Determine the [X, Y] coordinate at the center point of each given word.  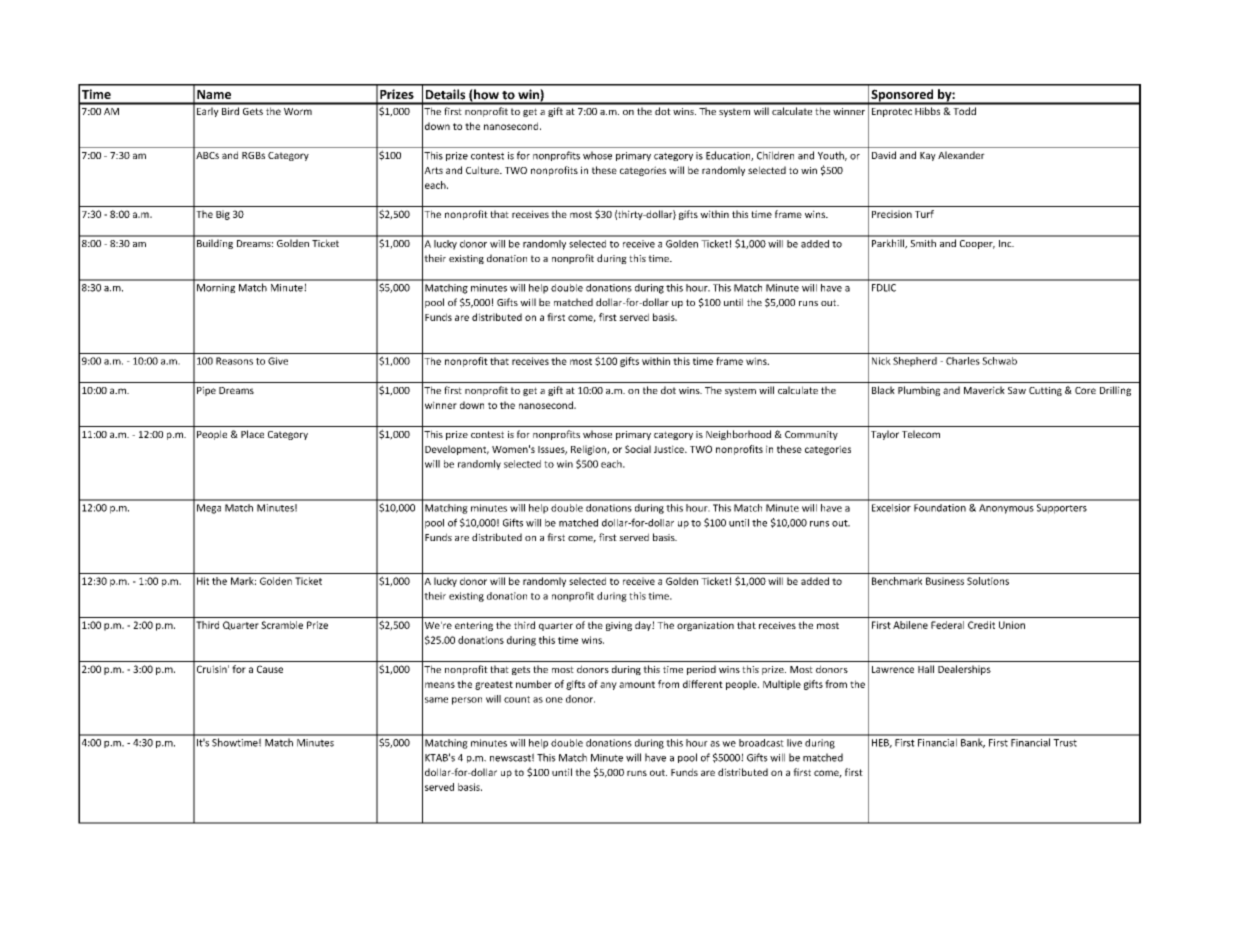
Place [252, 434]
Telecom [921, 434]
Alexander [961, 155]
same [436, 700]
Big [223, 215]
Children [775, 155]
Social [638, 449]
